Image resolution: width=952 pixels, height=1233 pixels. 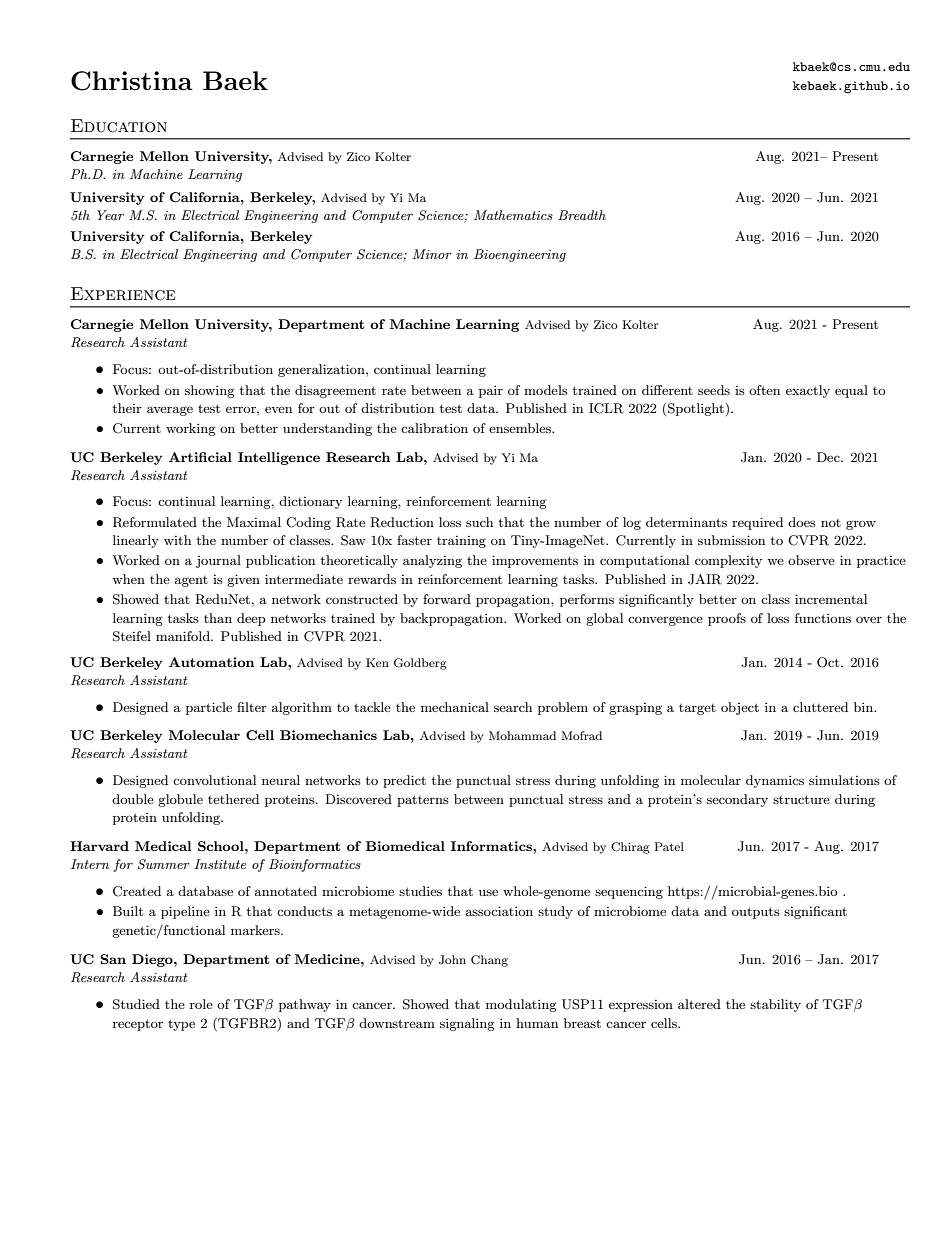 I want to click on Christina, so click(x=132, y=81).
